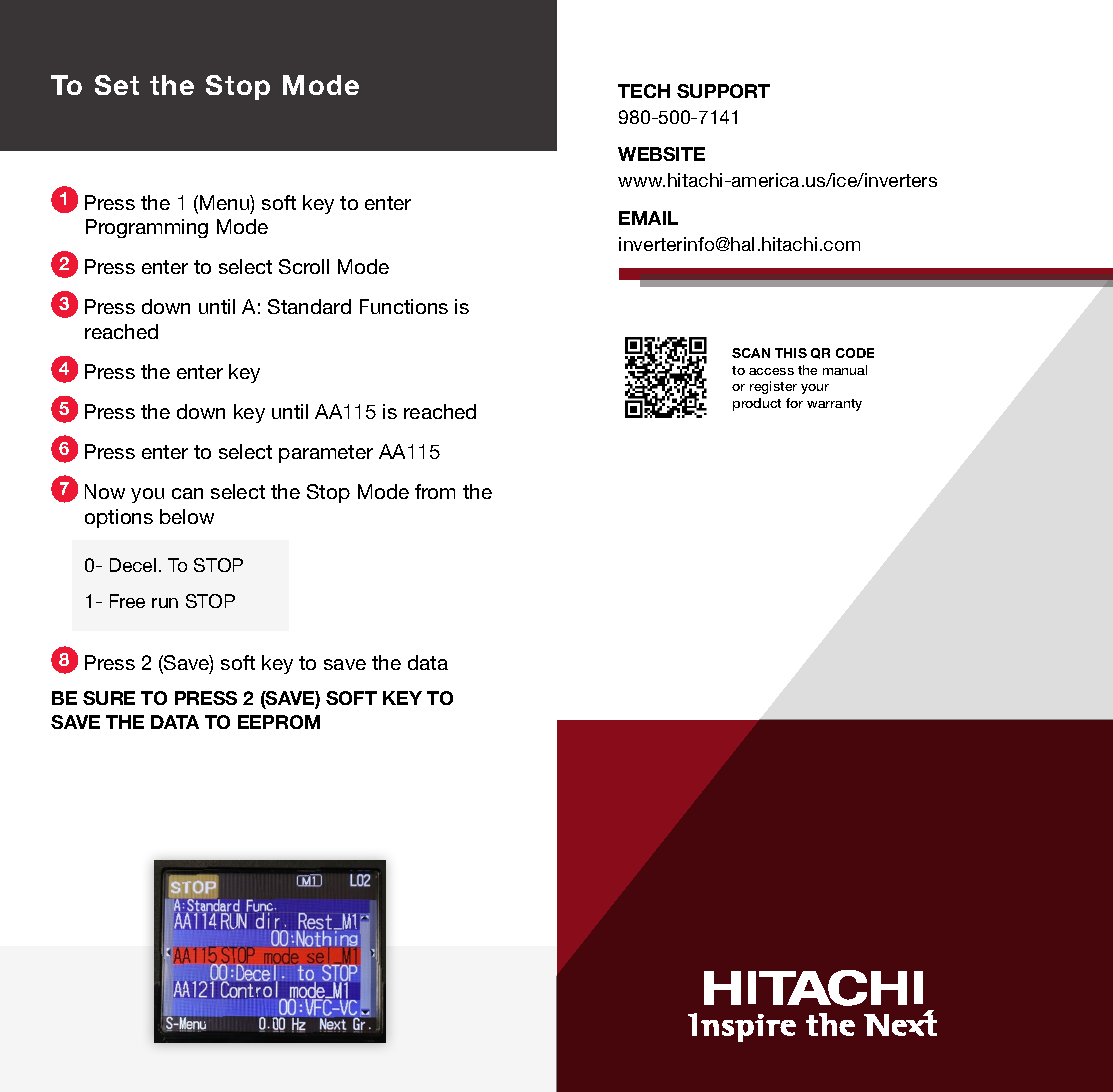 Image resolution: width=1113 pixels, height=1092 pixels. Describe the element at coordinates (117, 85) in the image. I see `Set` at that location.
